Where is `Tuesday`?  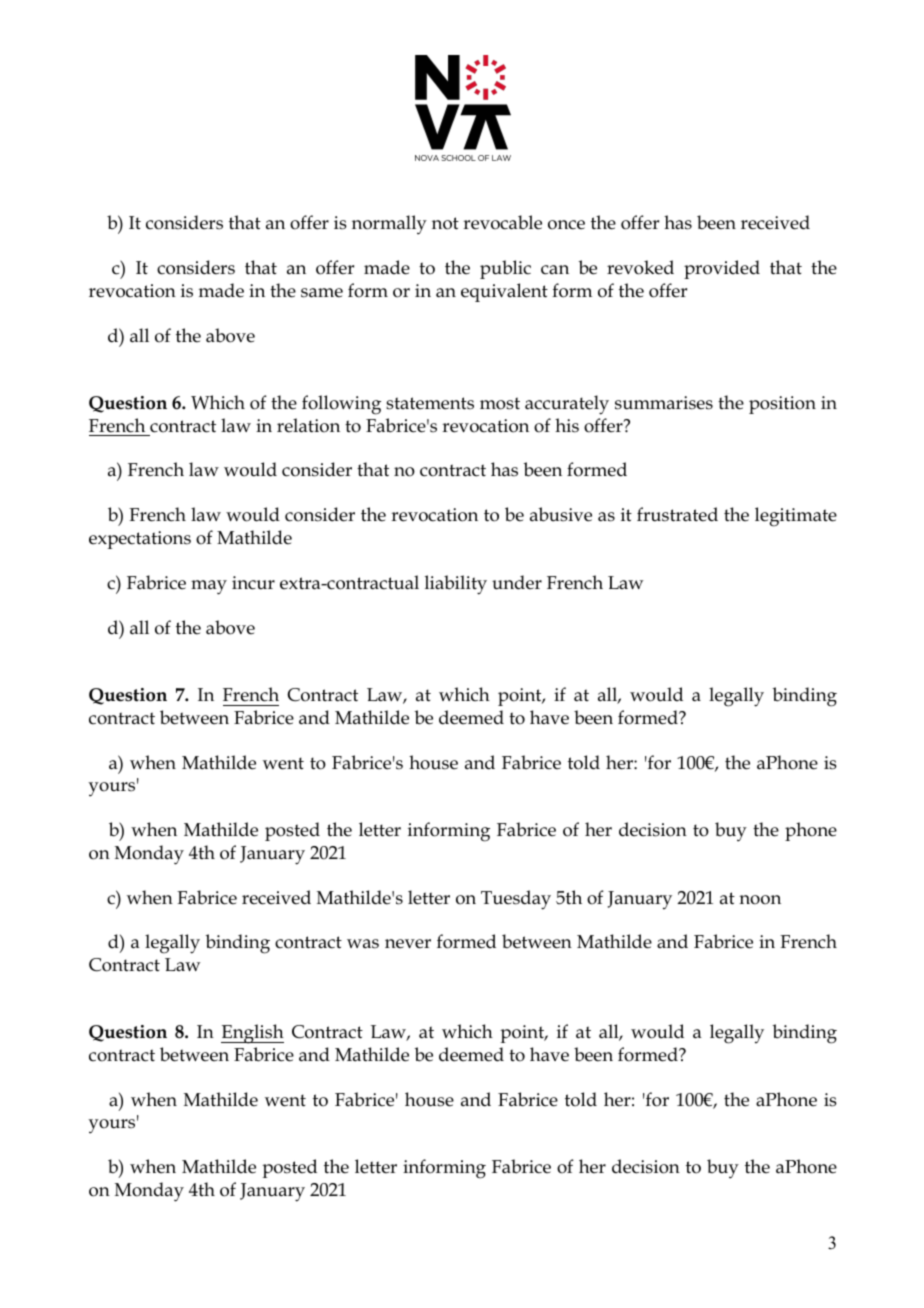 Tuesday is located at coordinates (516, 900).
